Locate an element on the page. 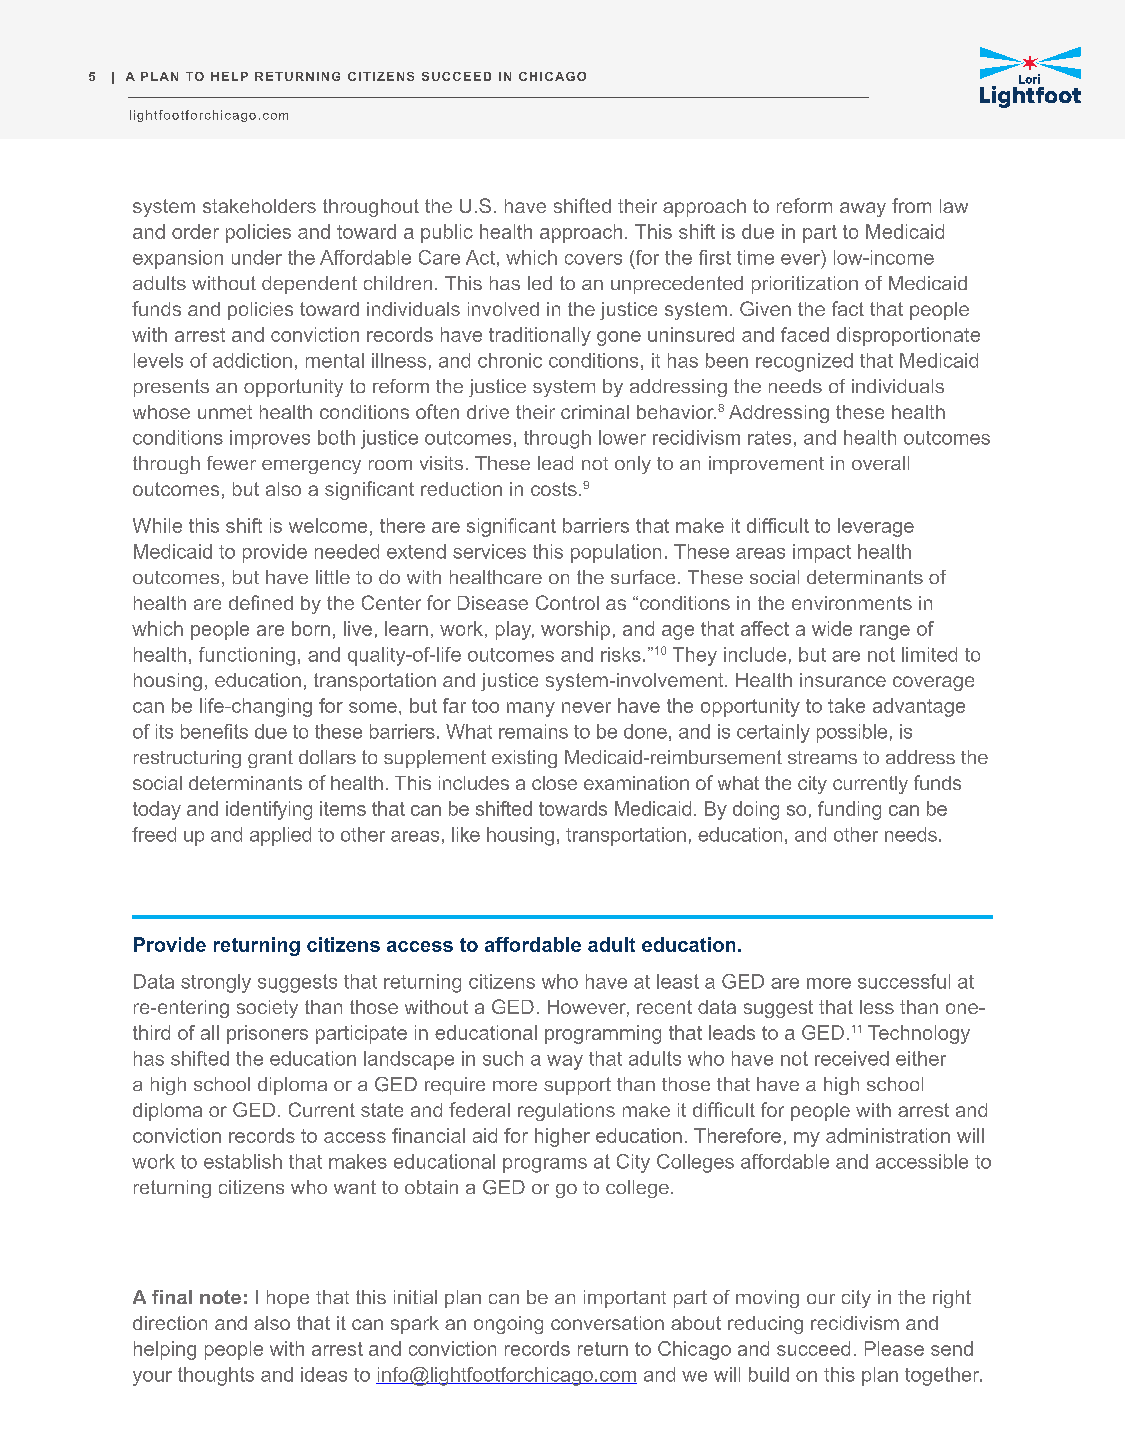 The width and height of the document is (1125, 1455). away is located at coordinates (863, 209).
